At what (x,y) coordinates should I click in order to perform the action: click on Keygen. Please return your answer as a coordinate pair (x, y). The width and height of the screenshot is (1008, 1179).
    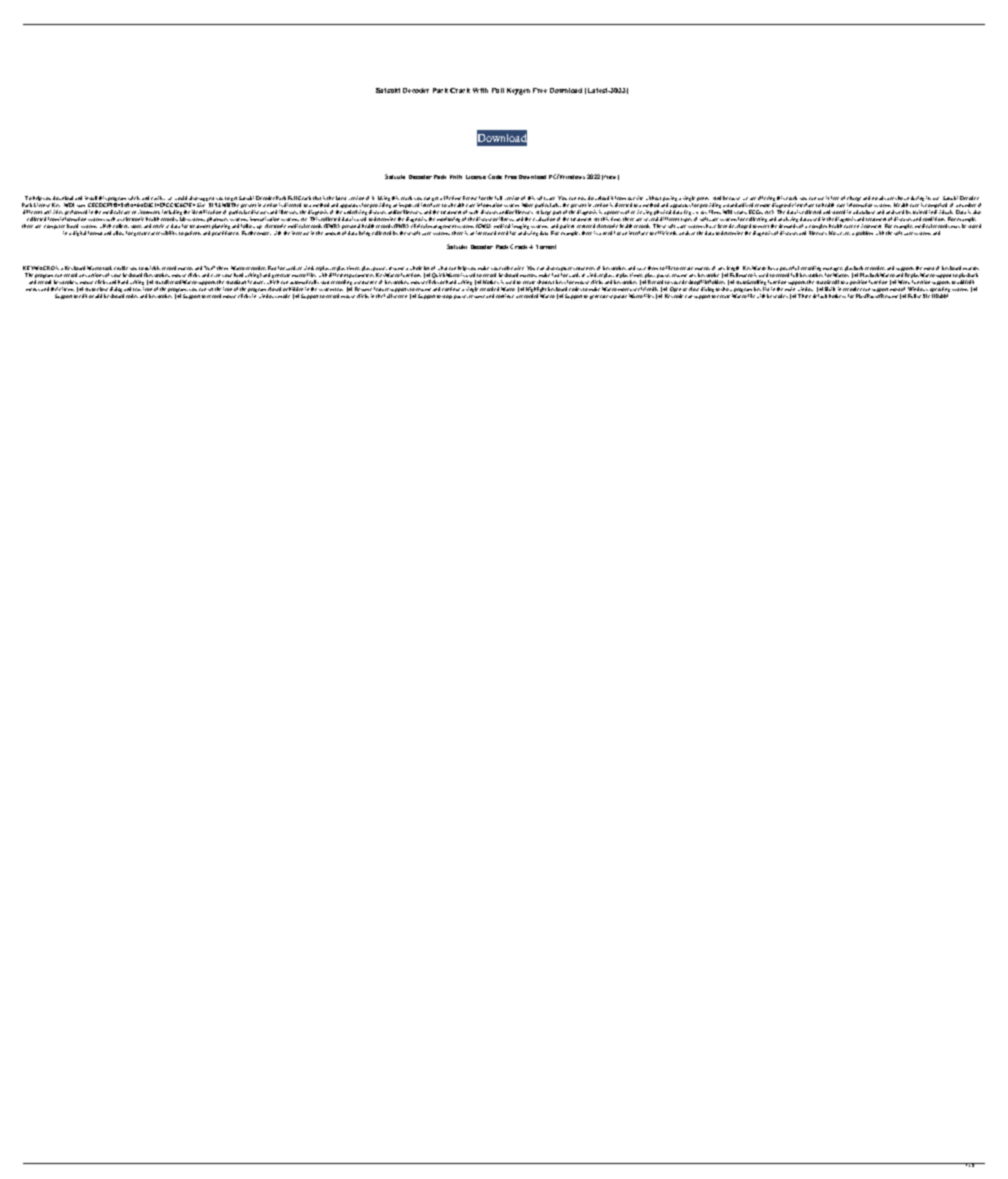
    Looking at the image, I should click on (518, 91).
